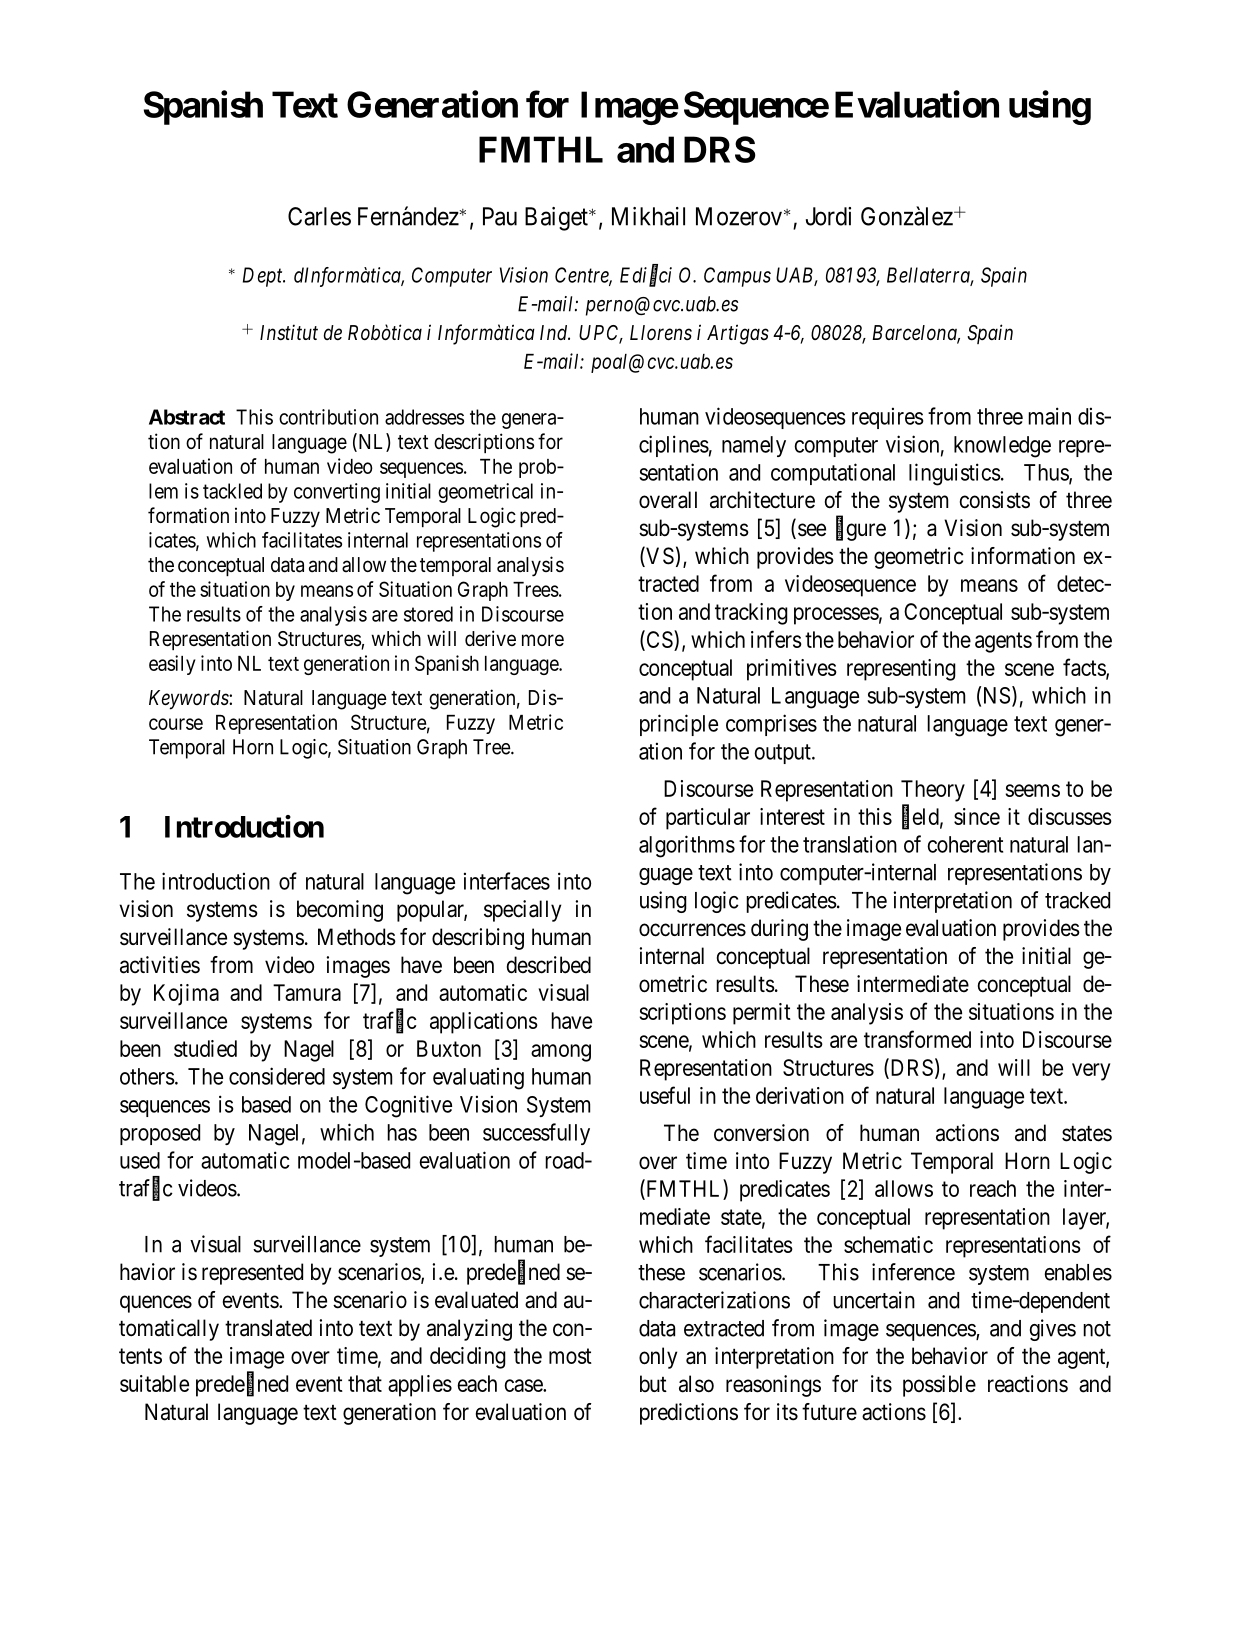 This page has height=1631, width=1260. Describe the element at coordinates (549, 965) in the page. I see `described` at that location.
